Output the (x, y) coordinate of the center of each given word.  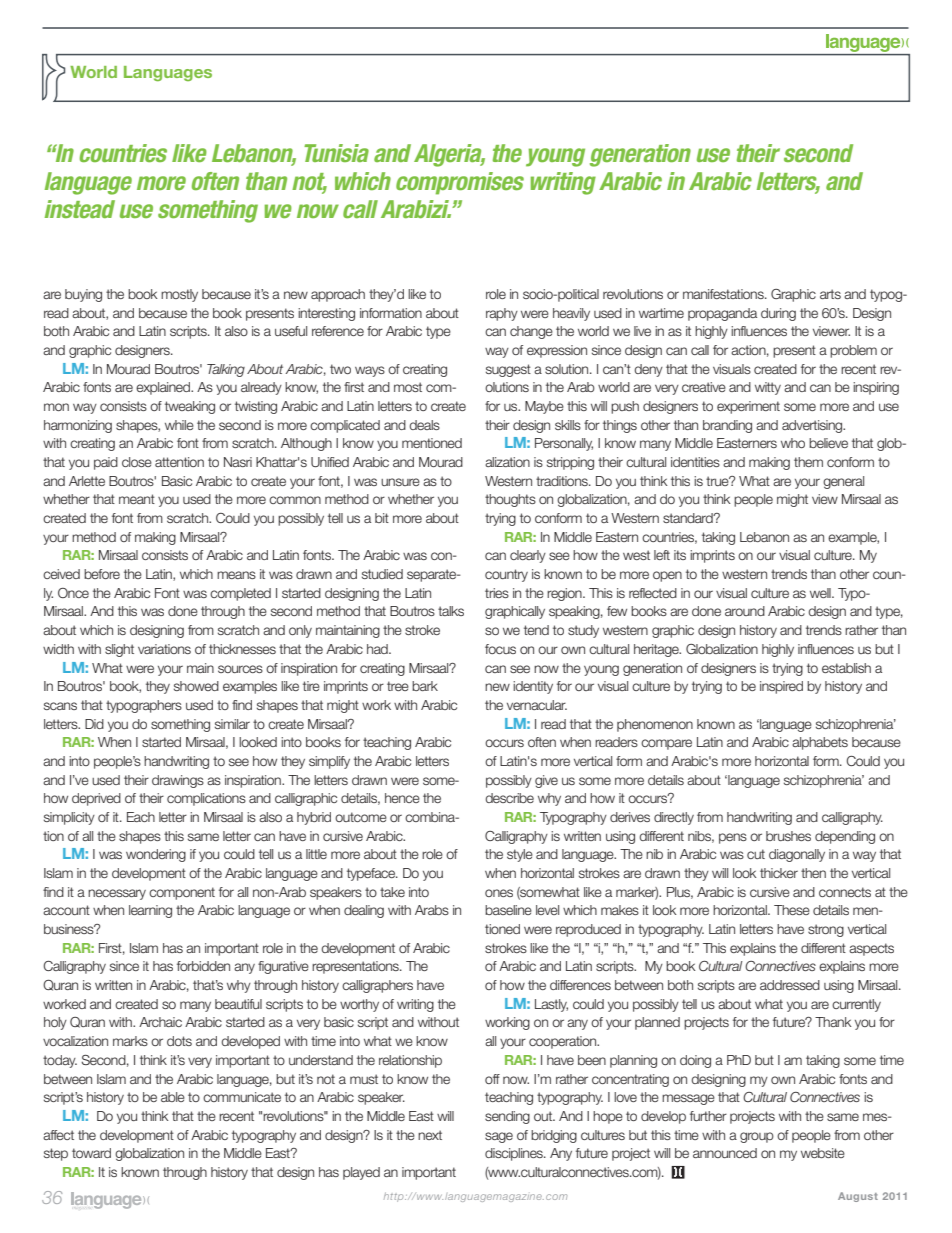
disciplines (515, 1154)
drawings (178, 781)
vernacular (537, 705)
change (531, 332)
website (823, 1153)
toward (91, 1153)
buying (83, 295)
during (778, 314)
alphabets (820, 743)
